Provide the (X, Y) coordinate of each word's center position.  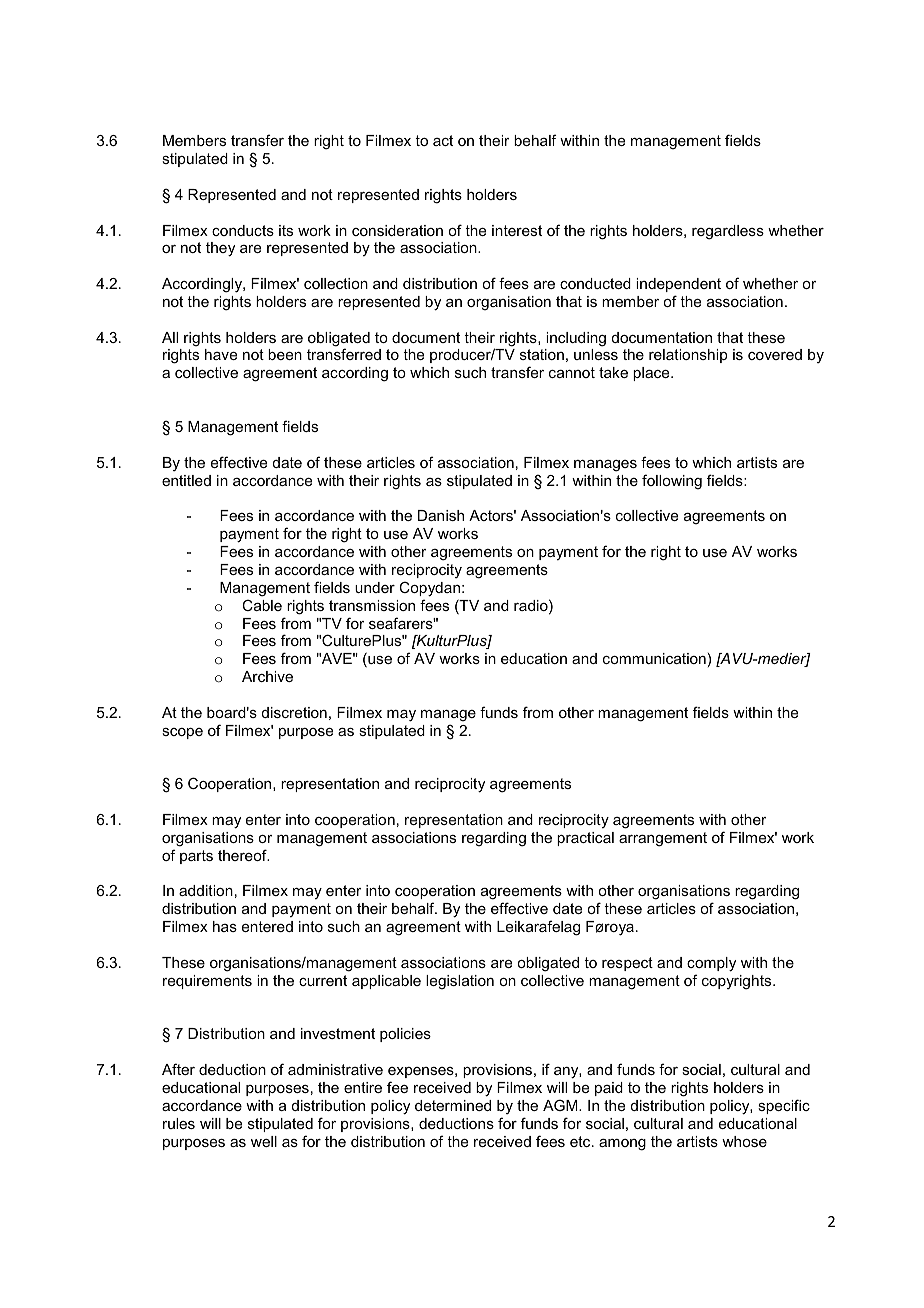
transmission (372, 605)
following (672, 482)
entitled (186, 480)
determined (453, 1105)
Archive (267, 676)
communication (654, 658)
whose (744, 1141)
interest (517, 230)
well (264, 1141)
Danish (441, 515)
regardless (728, 232)
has (225, 926)
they (220, 249)
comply (711, 964)
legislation (460, 982)
